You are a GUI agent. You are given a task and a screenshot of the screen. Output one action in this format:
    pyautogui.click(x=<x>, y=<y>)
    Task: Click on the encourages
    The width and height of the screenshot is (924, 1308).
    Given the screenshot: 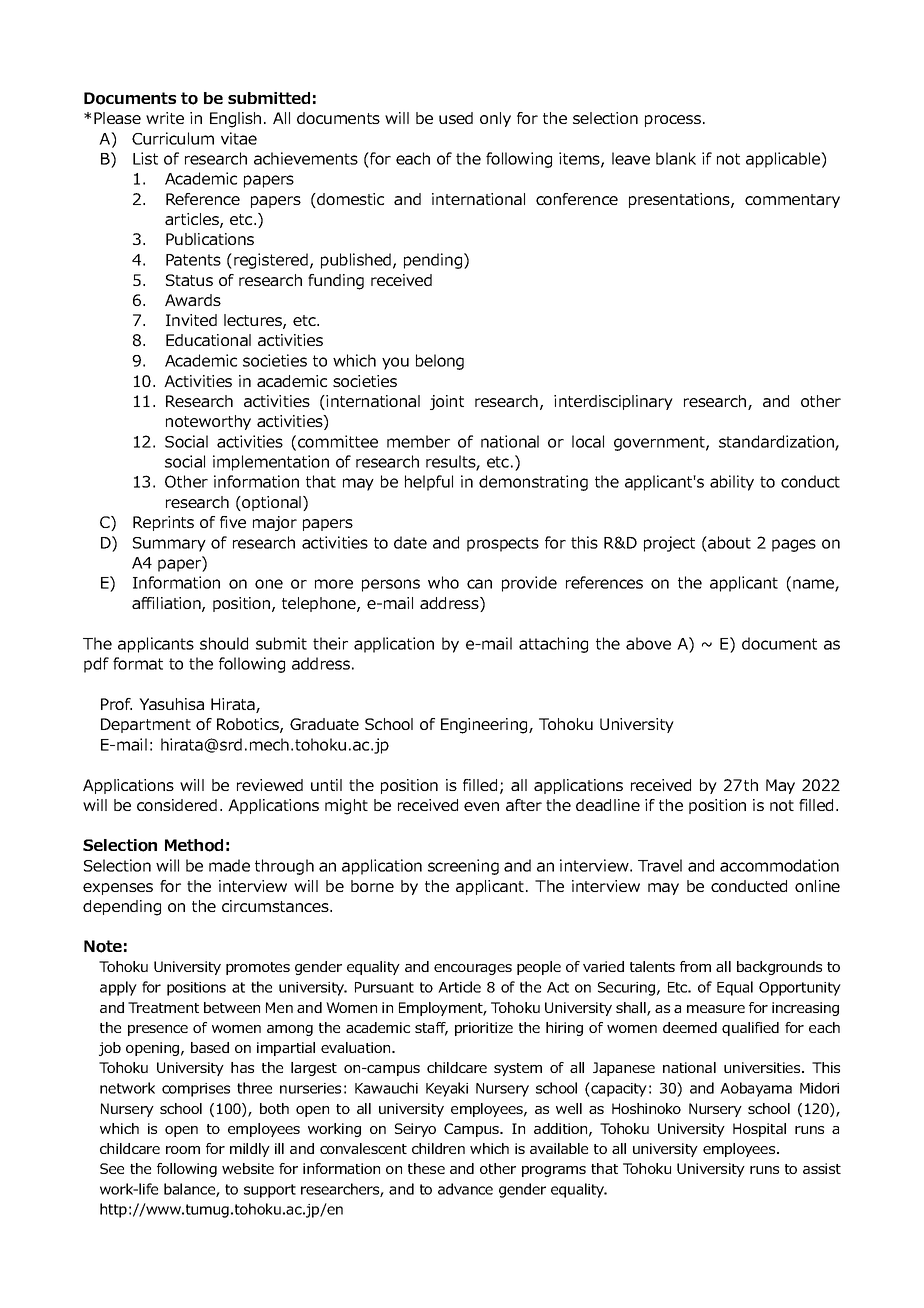 What is the action you would take?
    pyautogui.click(x=473, y=969)
